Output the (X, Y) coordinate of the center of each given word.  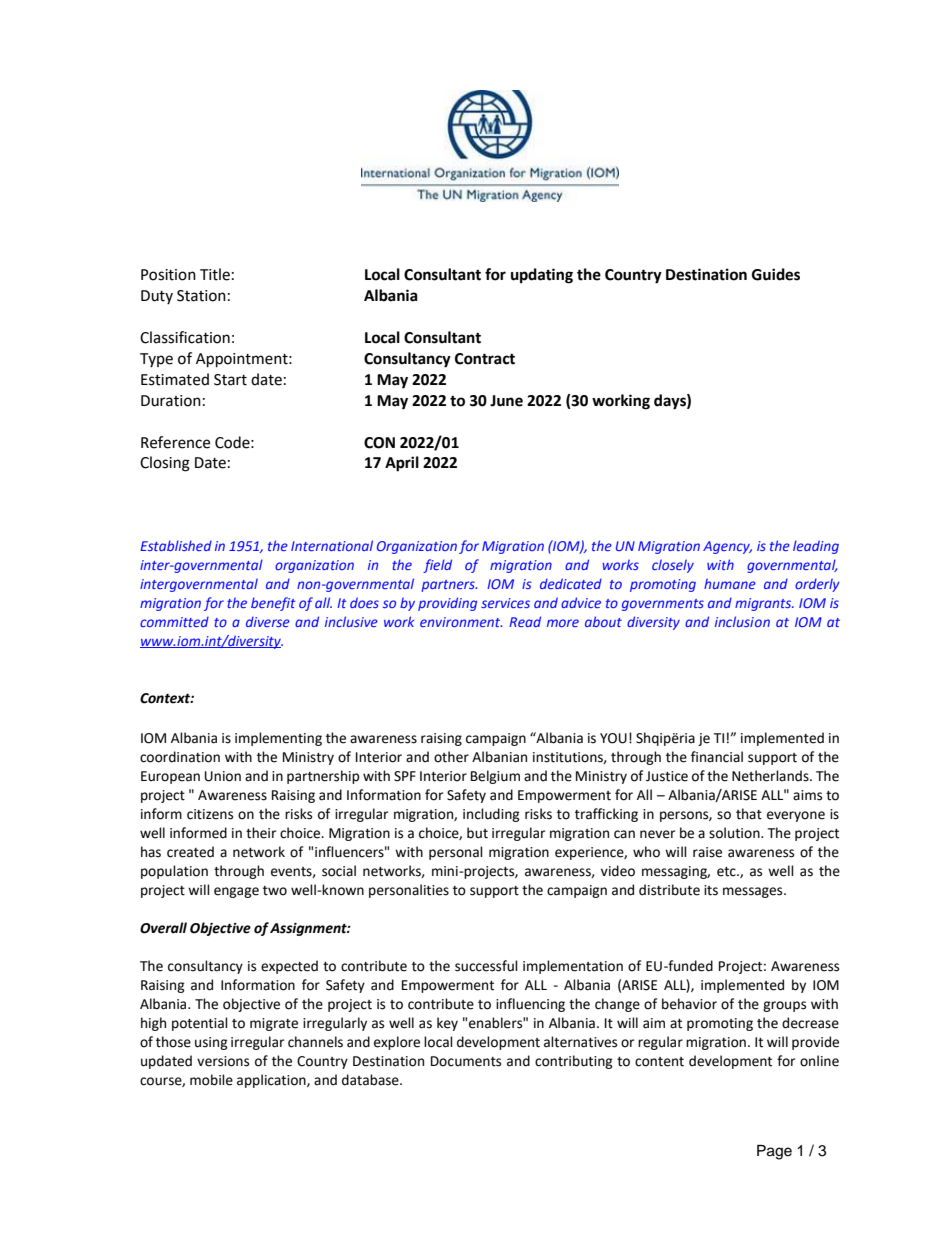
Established (176, 545)
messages (754, 892)
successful (486, 966)
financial (717, 757)
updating (542, 276)
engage (236, 892)
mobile (211, 1080)
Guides (776, 274)
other (451, 757)
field (437, 566)
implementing (278, 739)
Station (201, 296)
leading (816, 547)
